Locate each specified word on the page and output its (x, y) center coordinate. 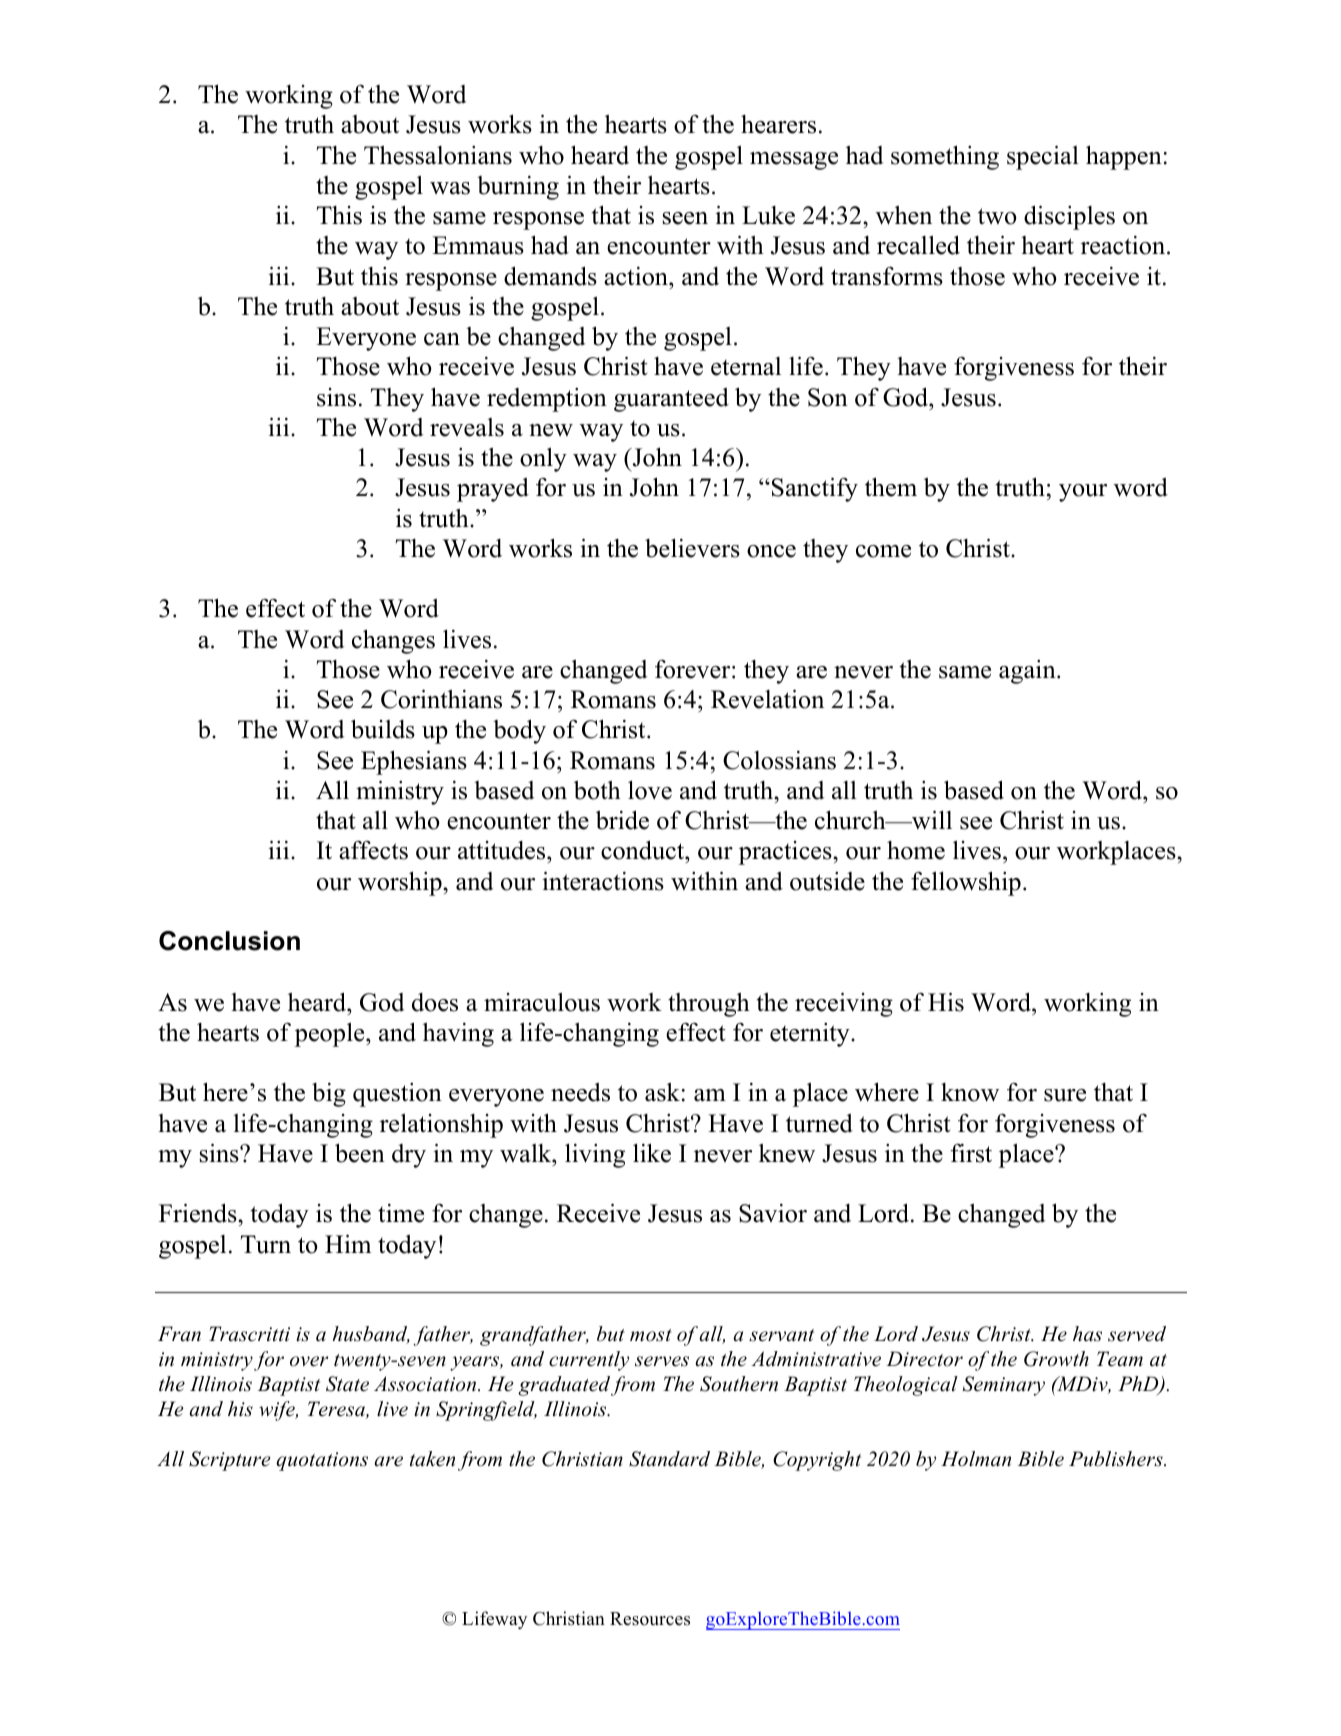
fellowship (966, 883)
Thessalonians (438, 155)
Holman (976, 1459)
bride (622, 820)
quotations (322, 1461)
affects (373, 850)
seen (685, 218)
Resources (650, 1619)
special (1043, 157)
